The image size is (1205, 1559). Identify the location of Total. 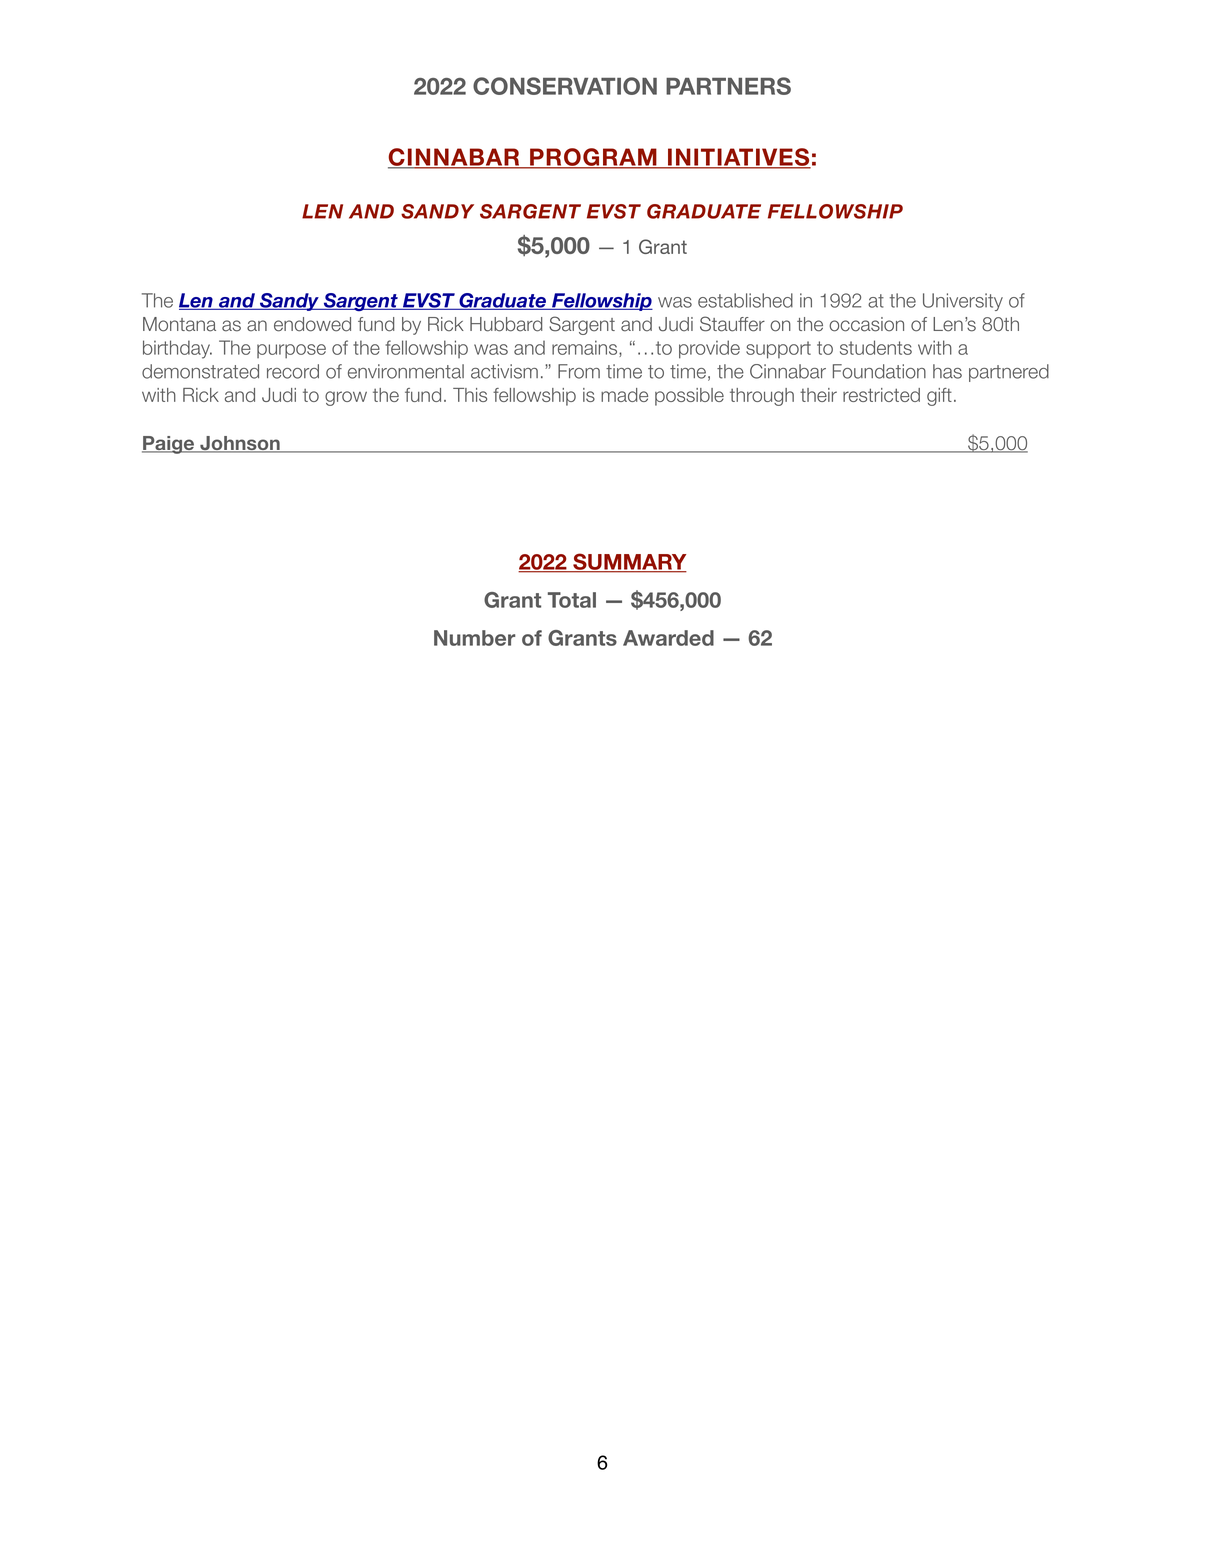
(572, 600).
